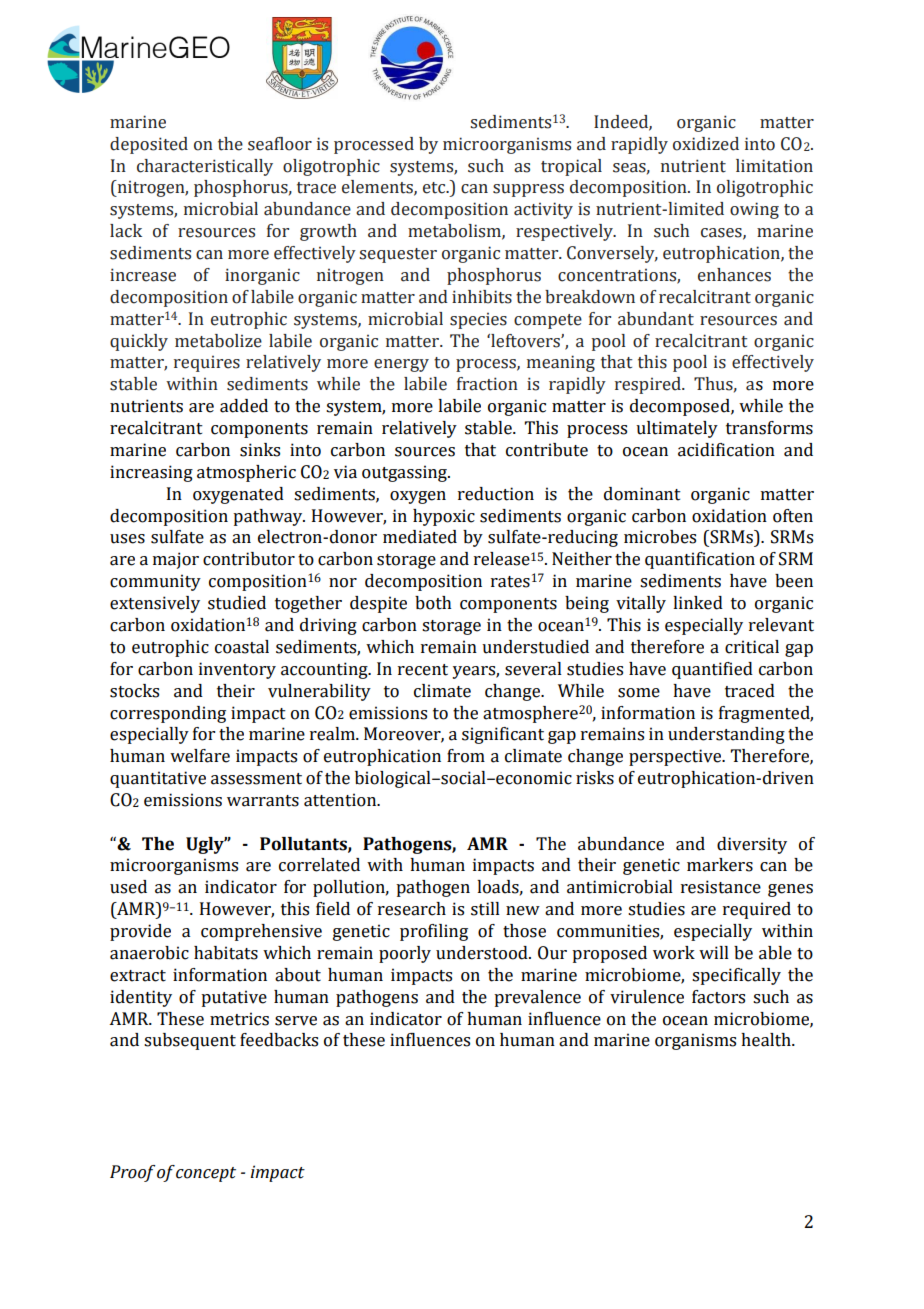 The width and height of the page is (924, 1309). I want to click on concept, so click(206, 1174).
